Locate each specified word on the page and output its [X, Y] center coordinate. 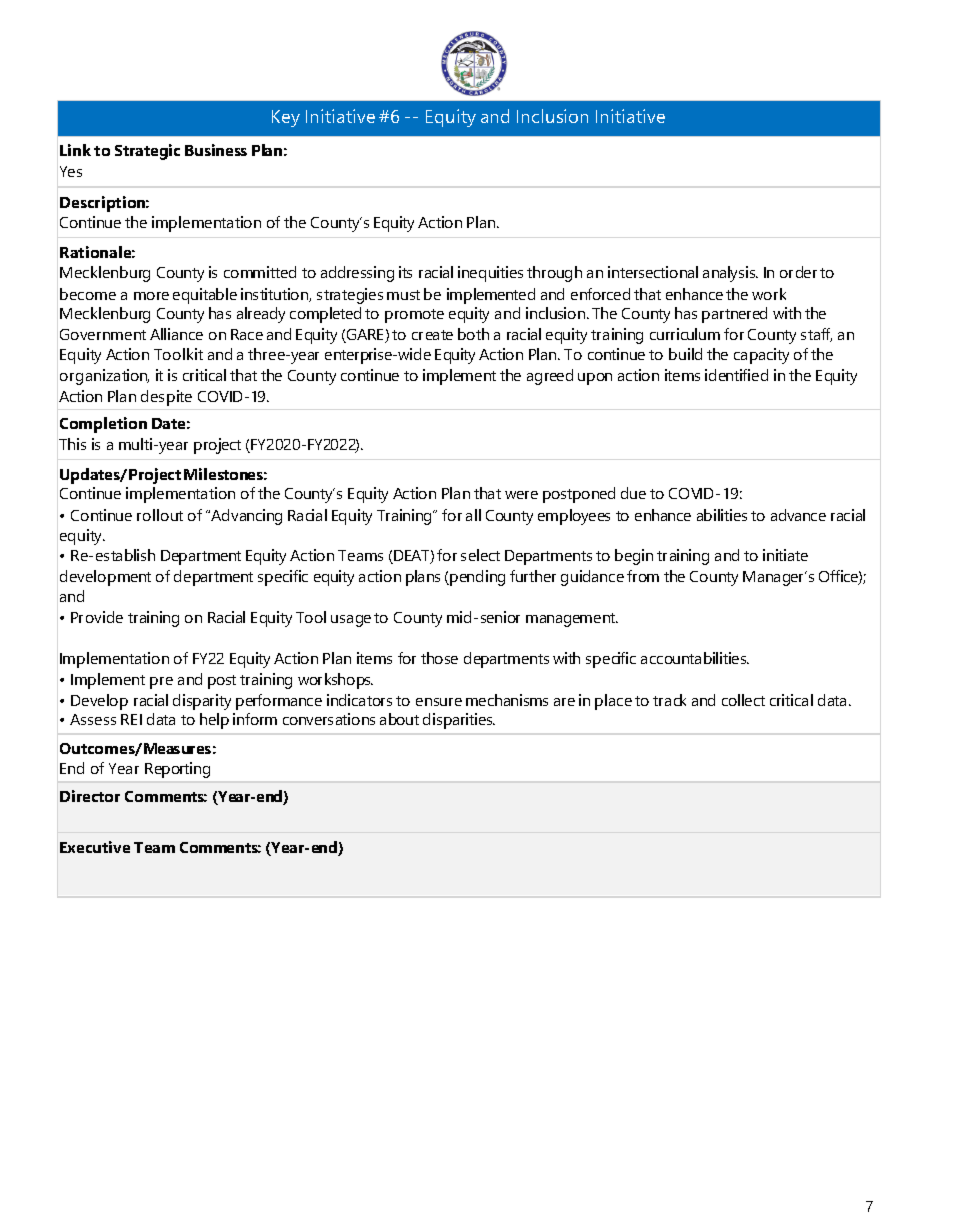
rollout [160, 515]
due [633, 493]
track [669, 700]
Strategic [147, 152]
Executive [95, 847]
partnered [734, 315]
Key [286, 118]
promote [414, 316]
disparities [459, 721]
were [521, 495]
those [439, 658]
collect [743, 700]
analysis [730, 274]
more [151, 296]
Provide [97, 617]
